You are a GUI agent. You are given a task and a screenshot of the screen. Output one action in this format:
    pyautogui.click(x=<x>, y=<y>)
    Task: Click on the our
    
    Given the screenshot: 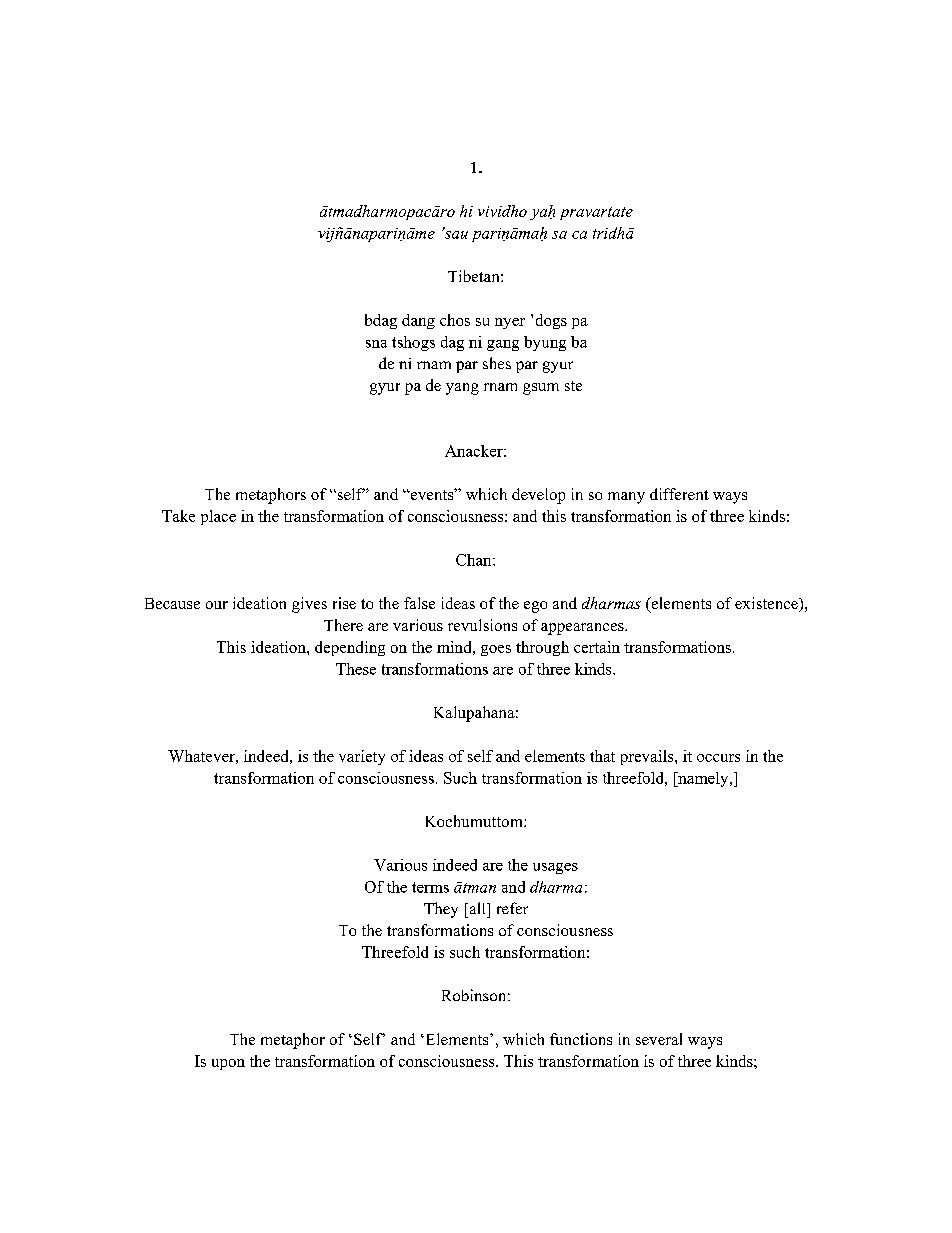 What is the action you would take?
    pyautogui.click(x=217, y=605)
